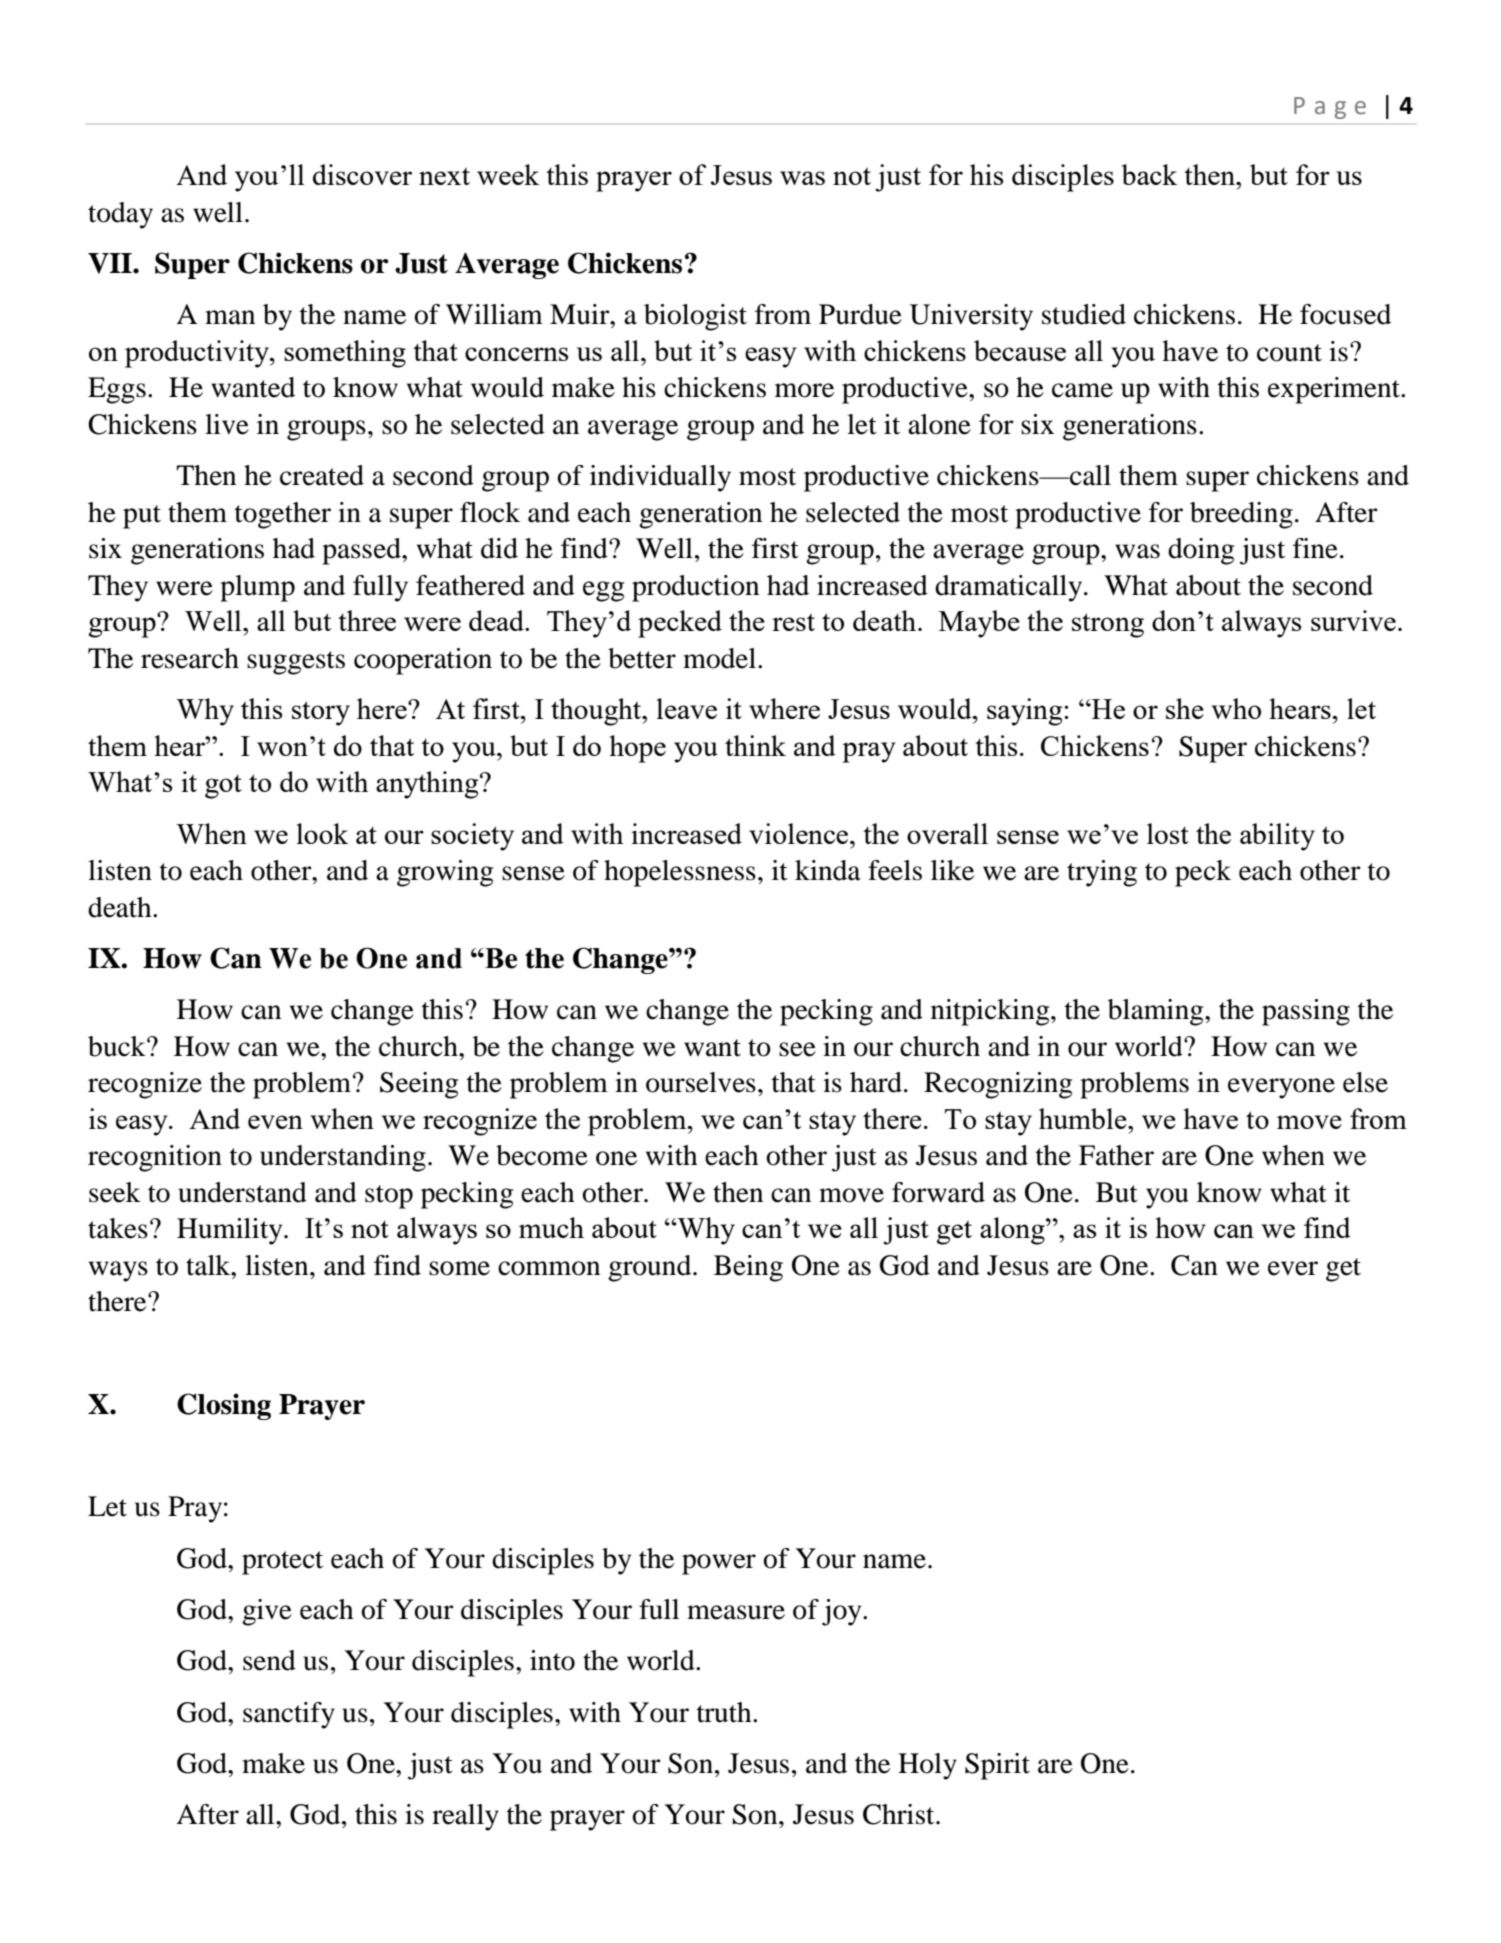 Image resolution: width=1501 pixels, height=1943 pixels. What do you see at coordinates (725, 1712) in the screenshot?
I see `truth` at bounding box center [725, 1712].
